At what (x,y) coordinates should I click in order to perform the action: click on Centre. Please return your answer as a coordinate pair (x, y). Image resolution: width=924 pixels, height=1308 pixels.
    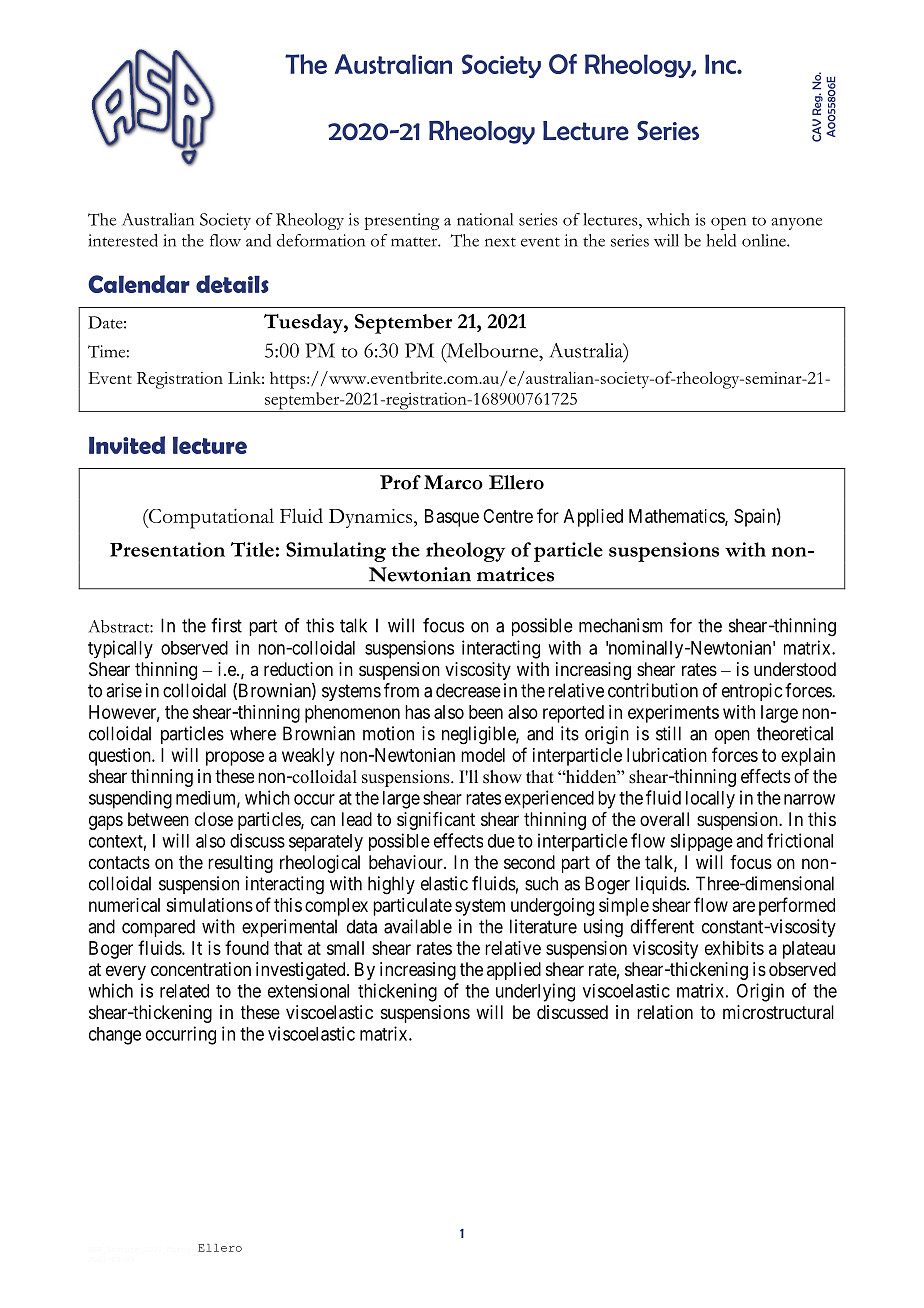
    Looking at the image, I should click on (508, 516).
